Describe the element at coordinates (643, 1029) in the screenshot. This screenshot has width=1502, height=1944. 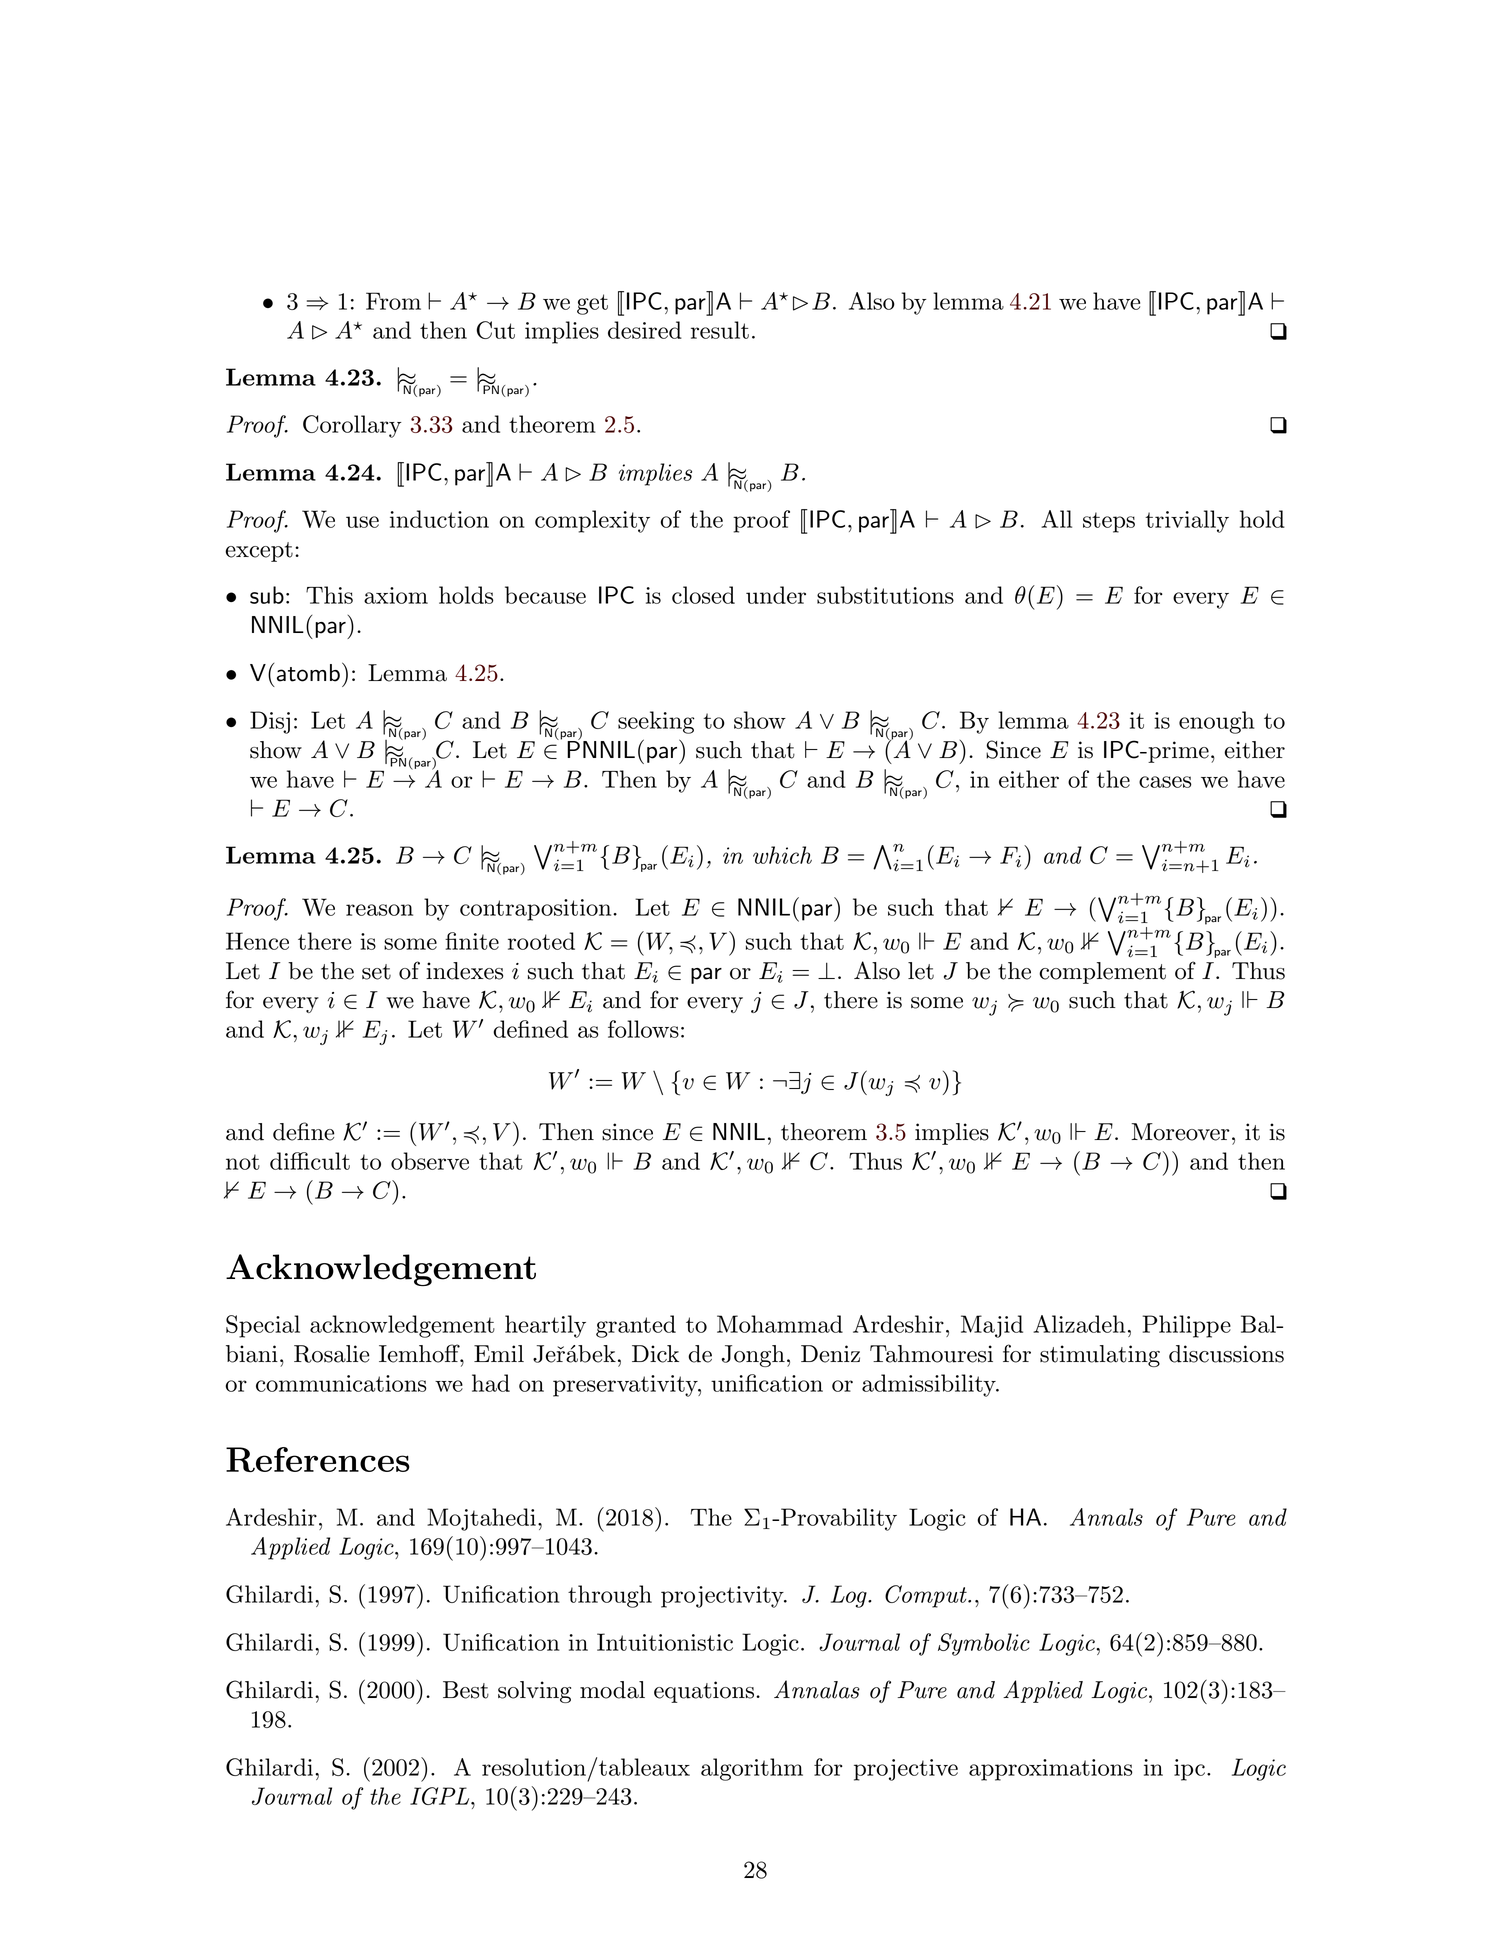
I see `follows` at that location.
